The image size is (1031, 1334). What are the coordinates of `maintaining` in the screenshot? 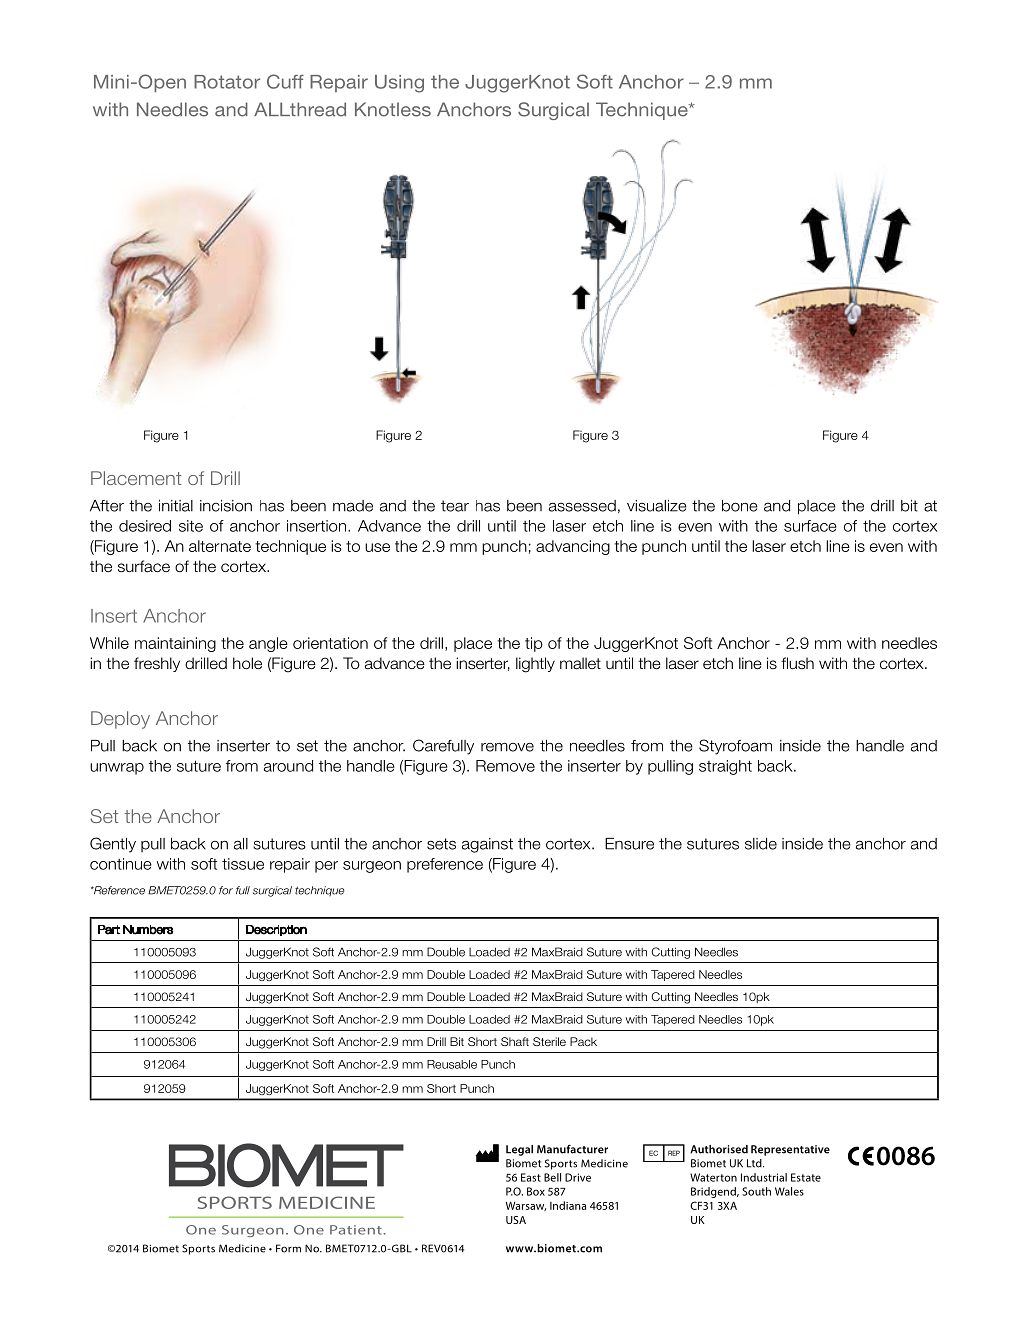 It's located at (175, 644).
